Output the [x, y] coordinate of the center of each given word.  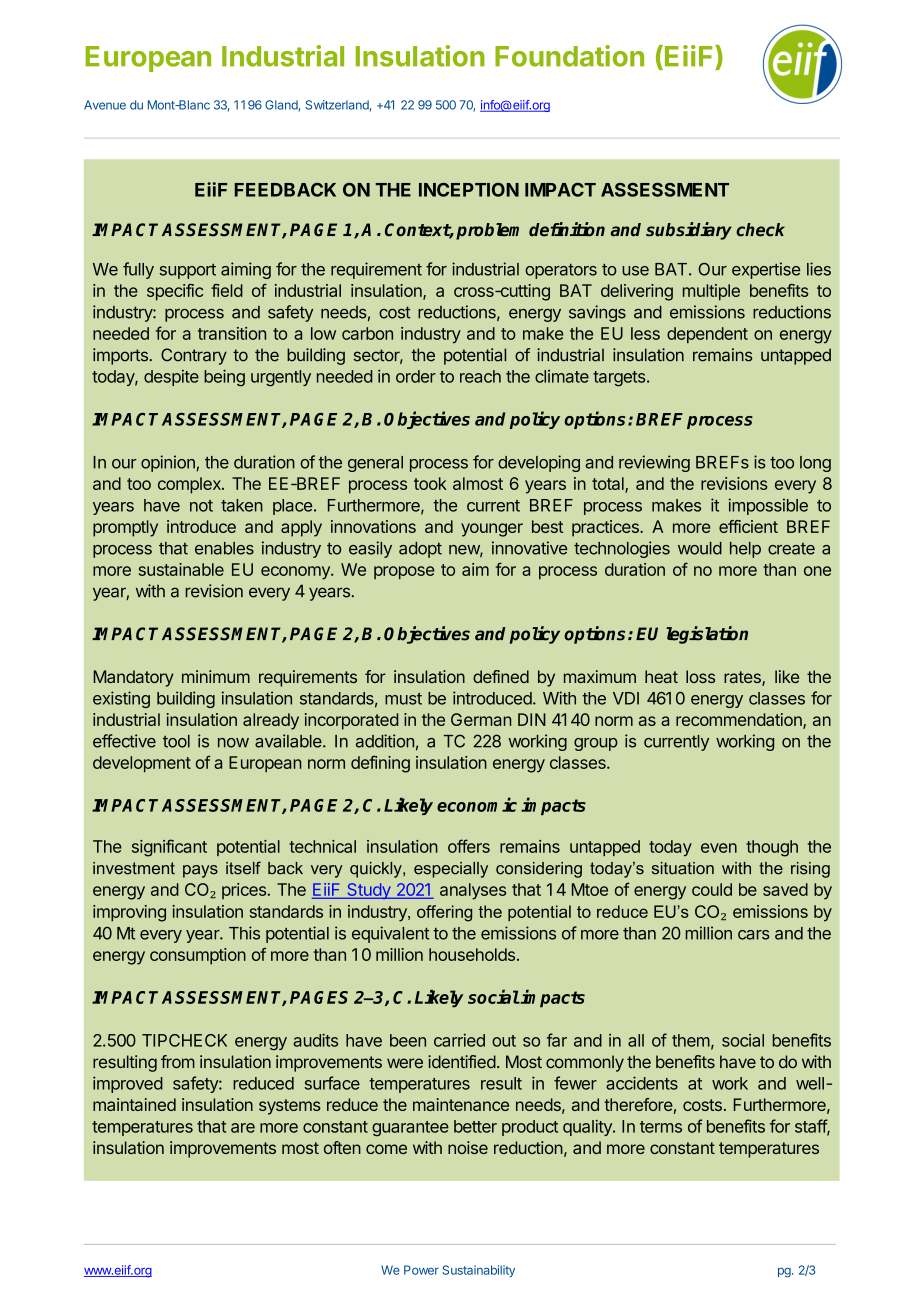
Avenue [105, 105]
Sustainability [478, 1271]
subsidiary [689, 231]
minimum [216, 676]
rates [743, 678]
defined [501, 676]
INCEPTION [469, 190]
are [243, 1128]
